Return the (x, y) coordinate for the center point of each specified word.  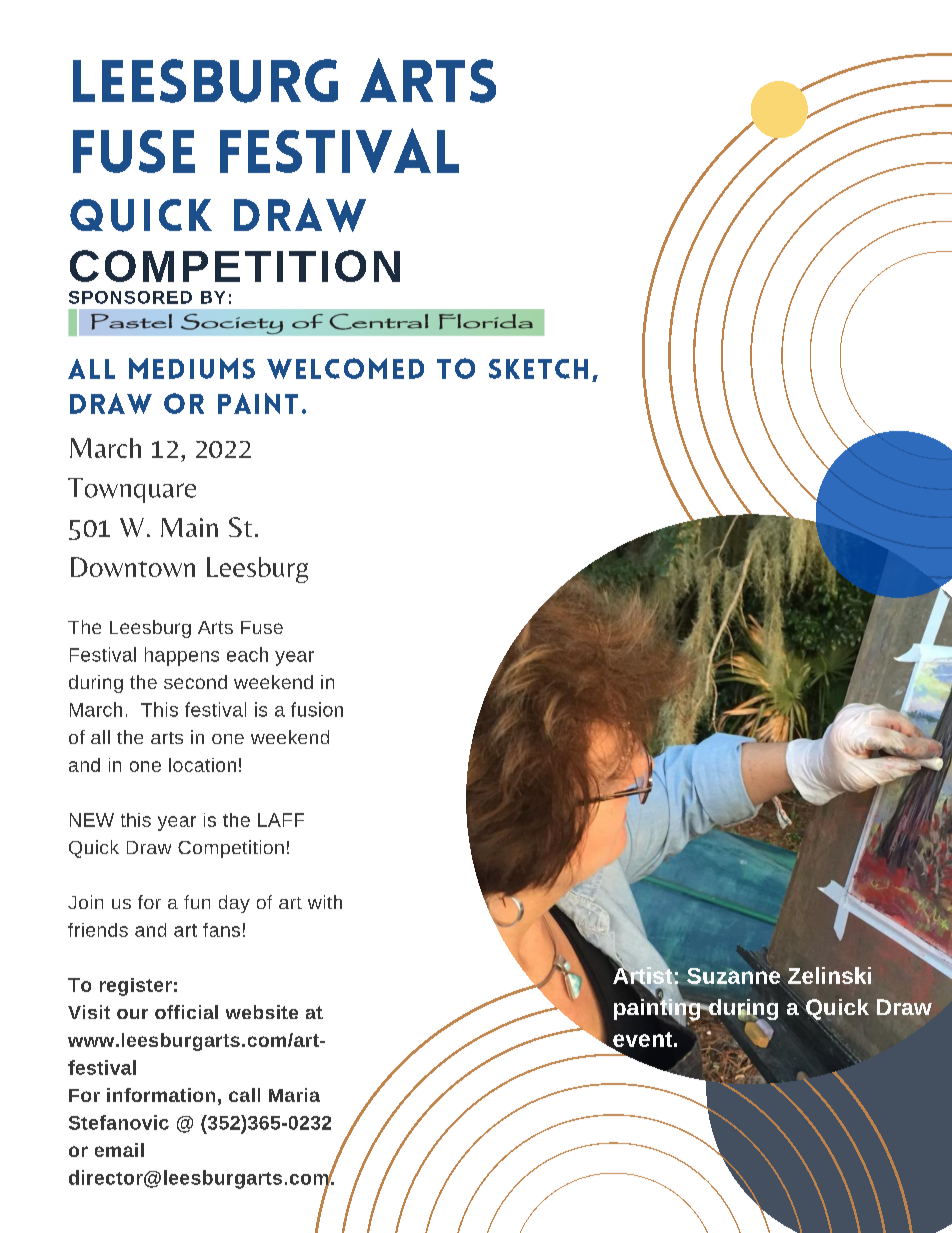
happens (182, 656)
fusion (317, 709)
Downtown (133, 567)
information (161, 1095)
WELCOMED (345, 368)
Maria (294, 1095)
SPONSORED (130, 297)
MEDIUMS (192, 368)
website (262, 1012)
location (202, 765)
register (136, 987)
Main (189, 527)
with (325, 902)
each (247, 654)
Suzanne (733, 976)
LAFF (281, 820)
